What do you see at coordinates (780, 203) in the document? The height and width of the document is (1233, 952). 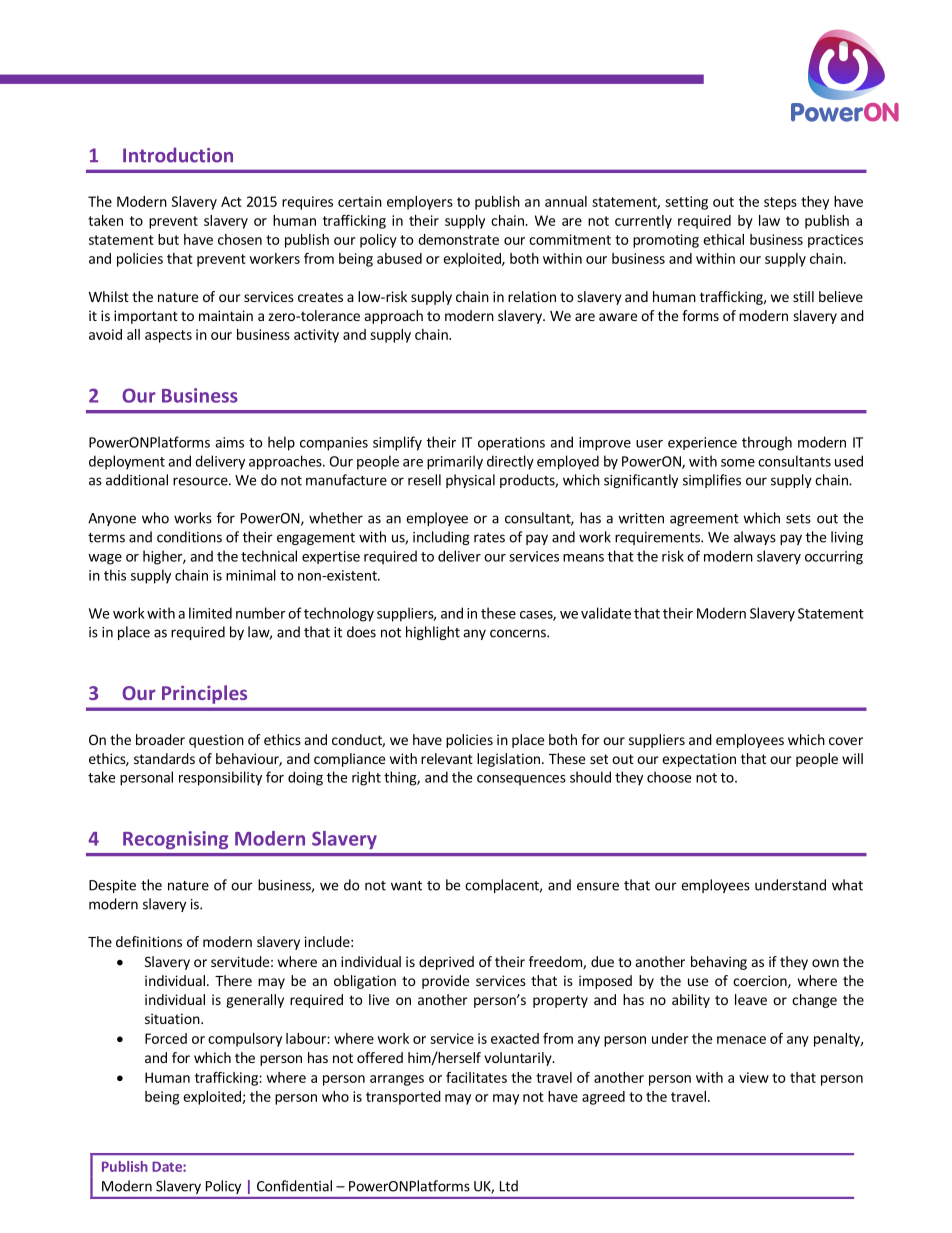 I see `steps` at bounding box center [780, 203].
